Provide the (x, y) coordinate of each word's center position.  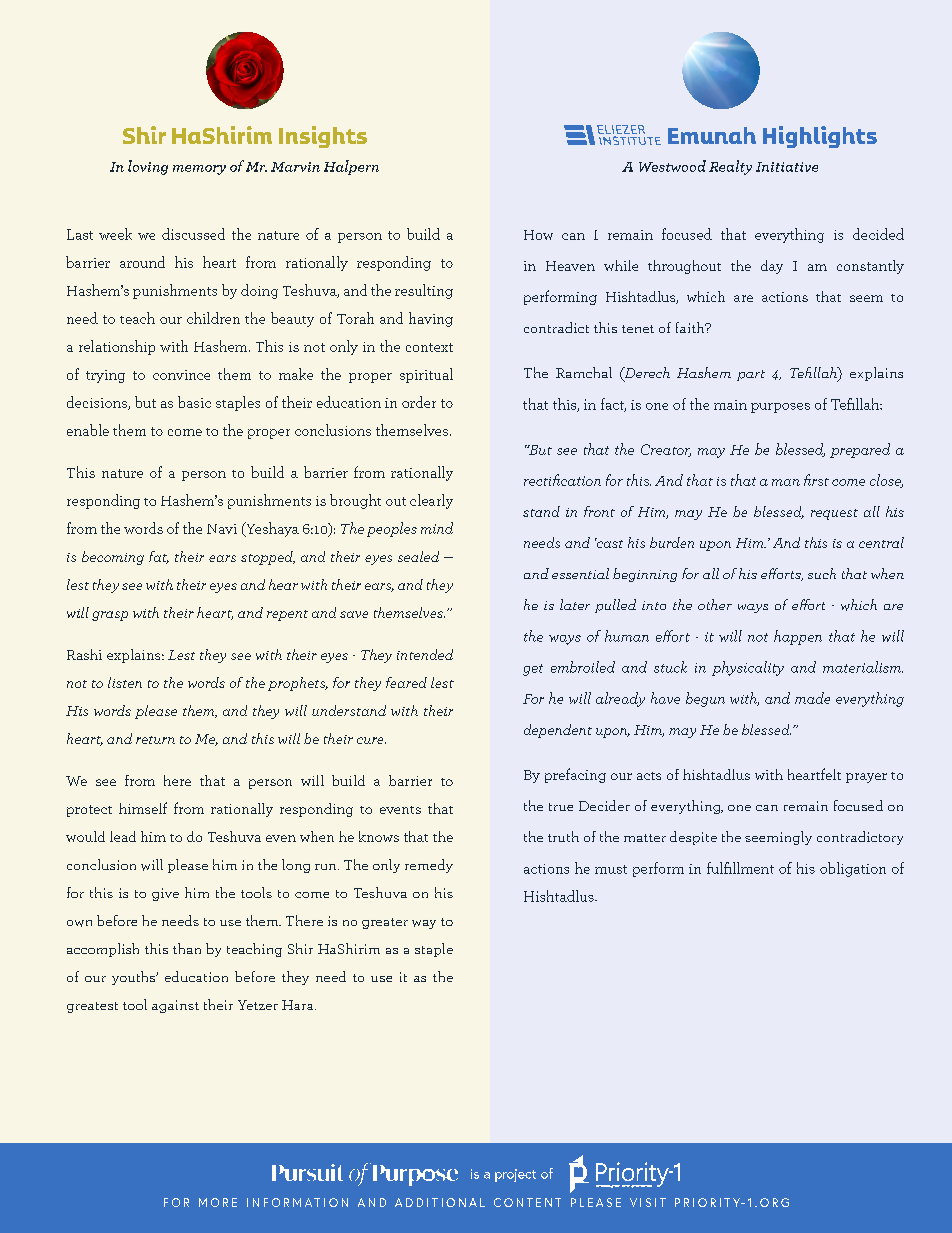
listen (125, 682)
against (175, 1006)
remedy (429, 866)
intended (425, 654)
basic (194, 402)
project (515, 1175)
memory (199, 170)
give (165, 894)
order (419, 402)
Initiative (787, 167)
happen (798, 637)
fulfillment (740, 868)
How (538, 235)
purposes (780, 408)
